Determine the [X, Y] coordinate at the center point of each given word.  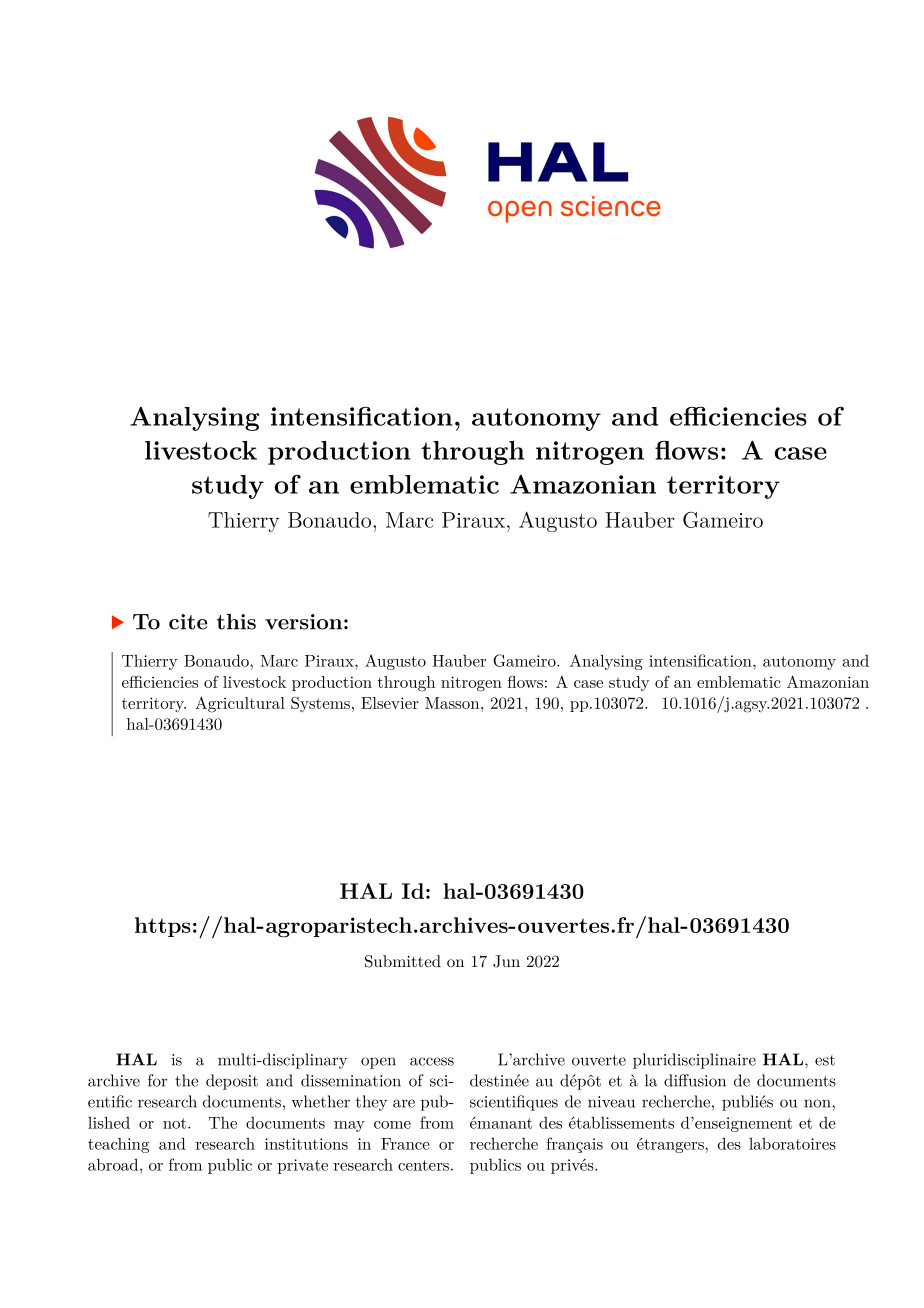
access [432, 1061]
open [378, 1063]
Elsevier [390, 703]
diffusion [695, 1080]
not [176, 1123]
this [236, 622]
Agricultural [240, 704]
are [404, 1103]
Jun [506, 961]
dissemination [351, 1080]
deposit [232, 1082]
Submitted [403, 961]
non [818, 1103]
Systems [320, 704]
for [157, 1080]
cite [188, 622]
